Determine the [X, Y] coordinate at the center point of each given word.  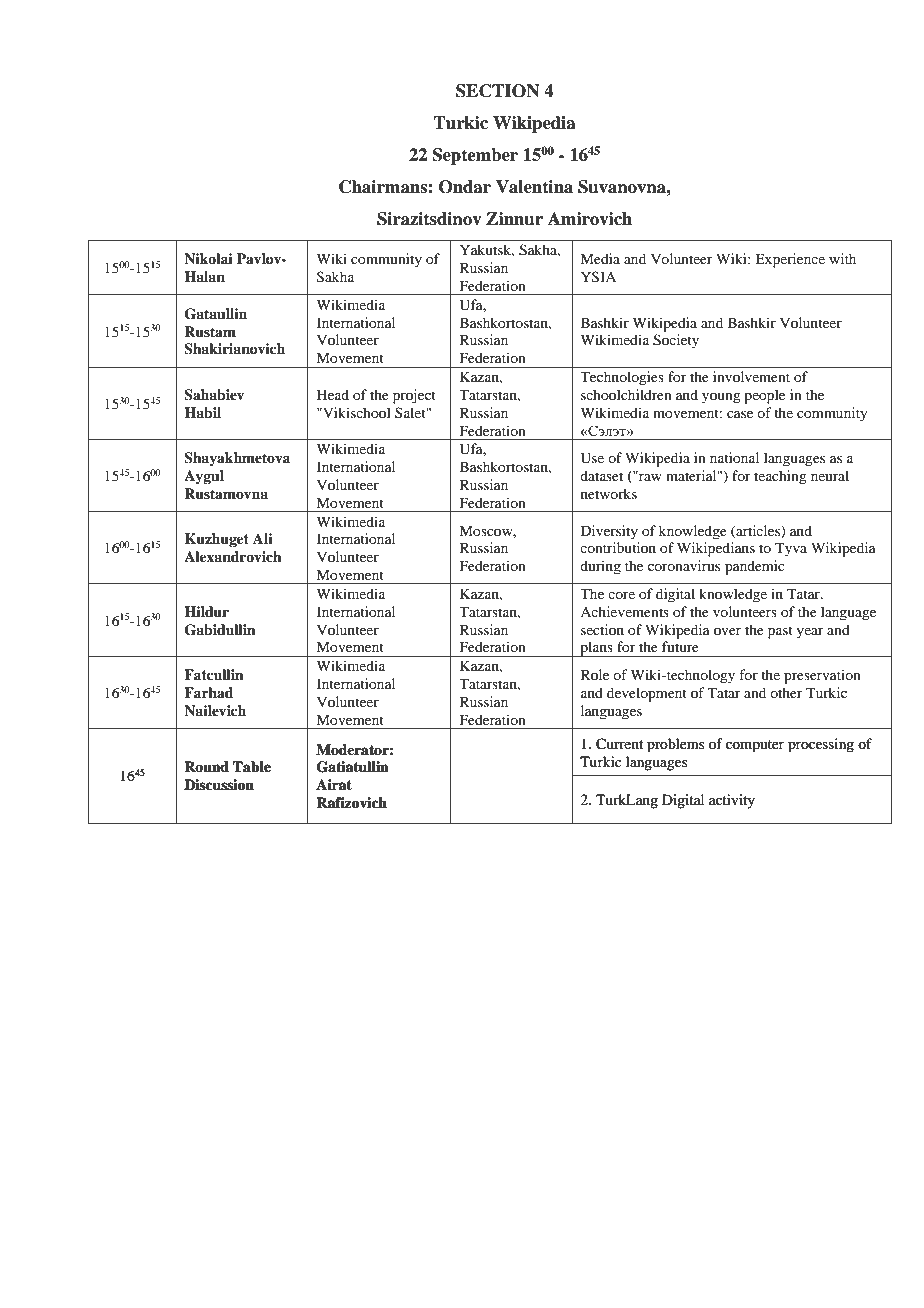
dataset [601, 475]
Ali [263, 538]
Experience [790, 260]
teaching [780, 477]
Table [252, 766]
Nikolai [208, 258]
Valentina [534, 187]
